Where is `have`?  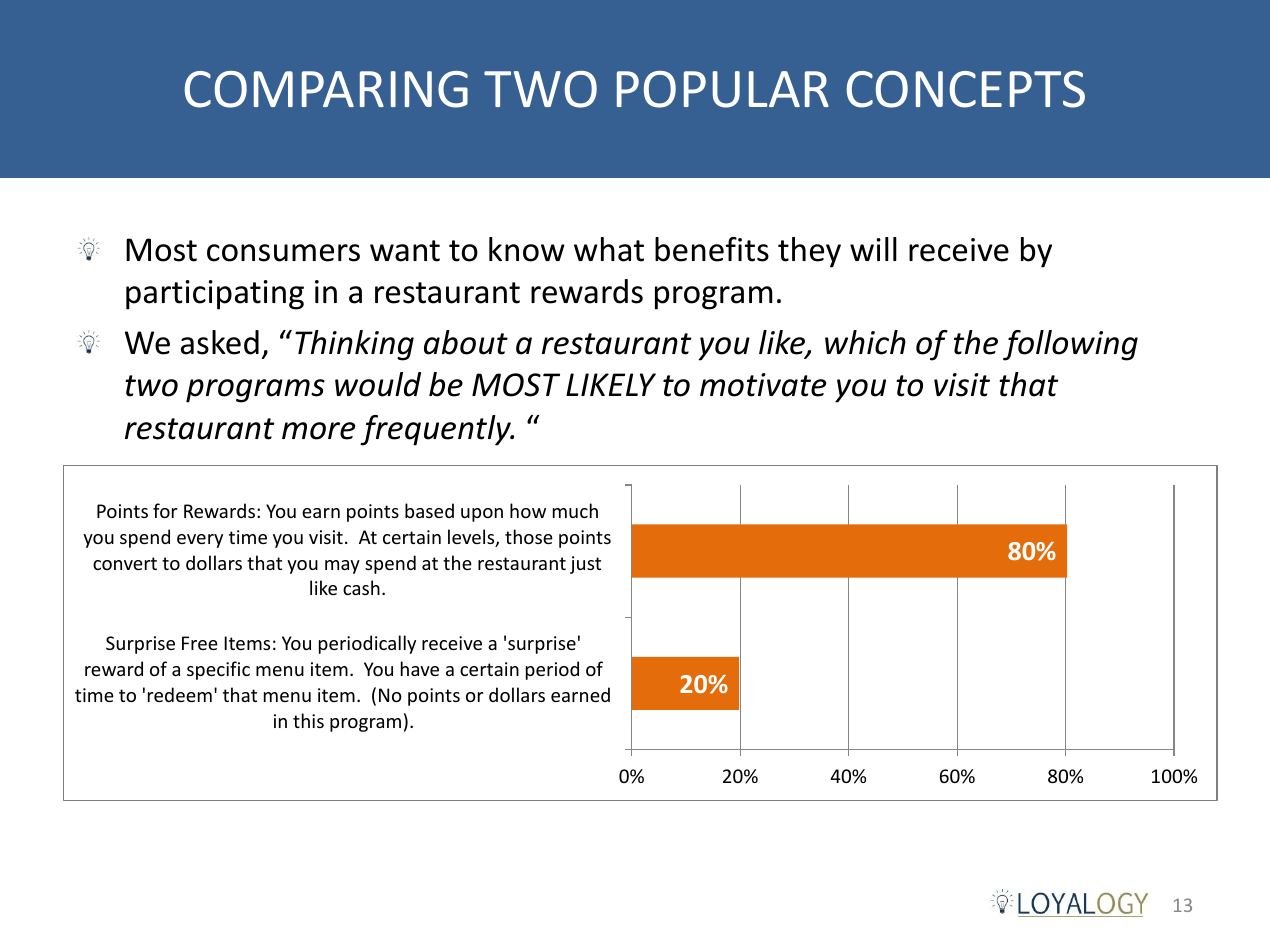 have is located at coordinates (420, 668).
